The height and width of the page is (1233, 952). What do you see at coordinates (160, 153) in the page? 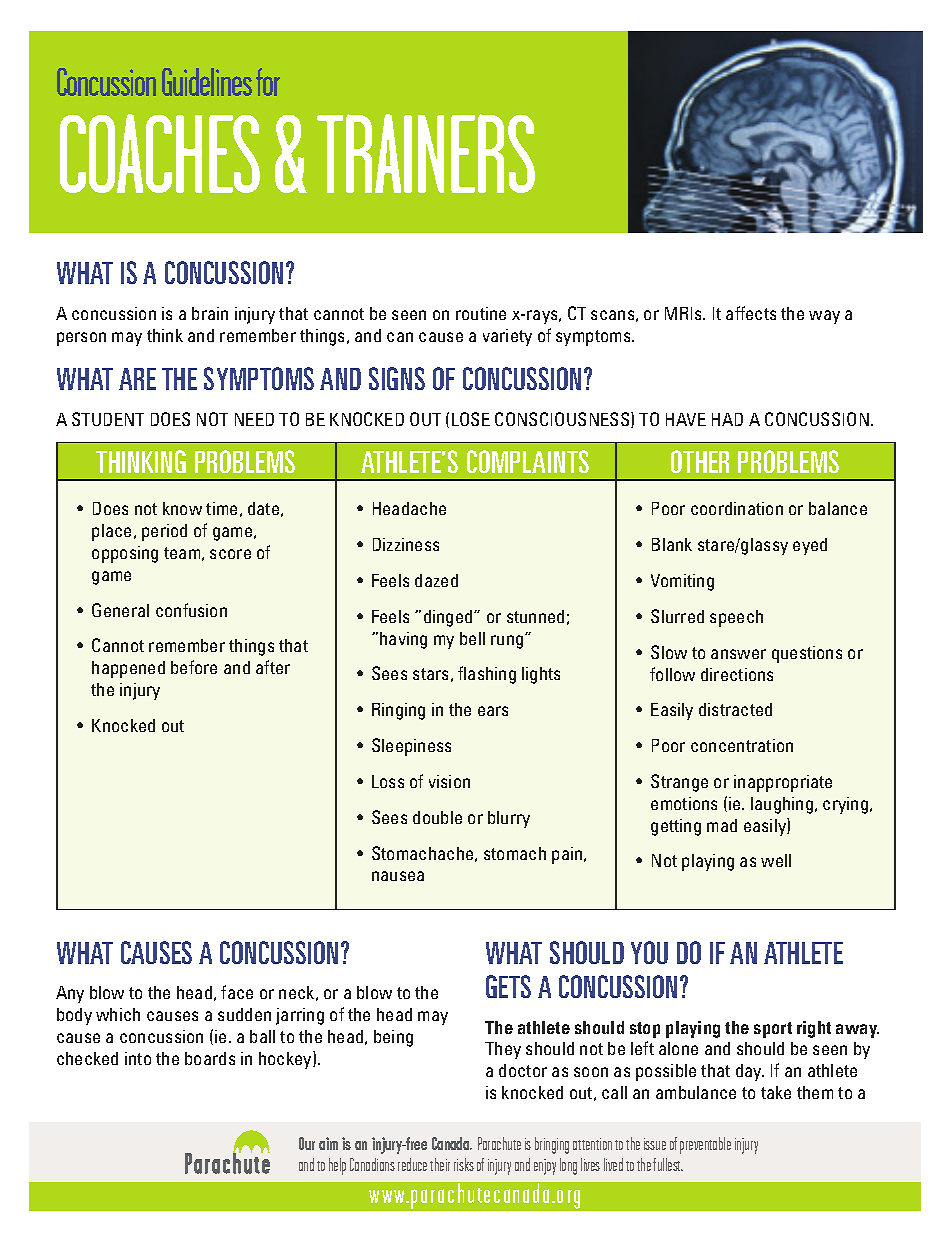
I see `COACHES` at bounding box center [160, 153].
